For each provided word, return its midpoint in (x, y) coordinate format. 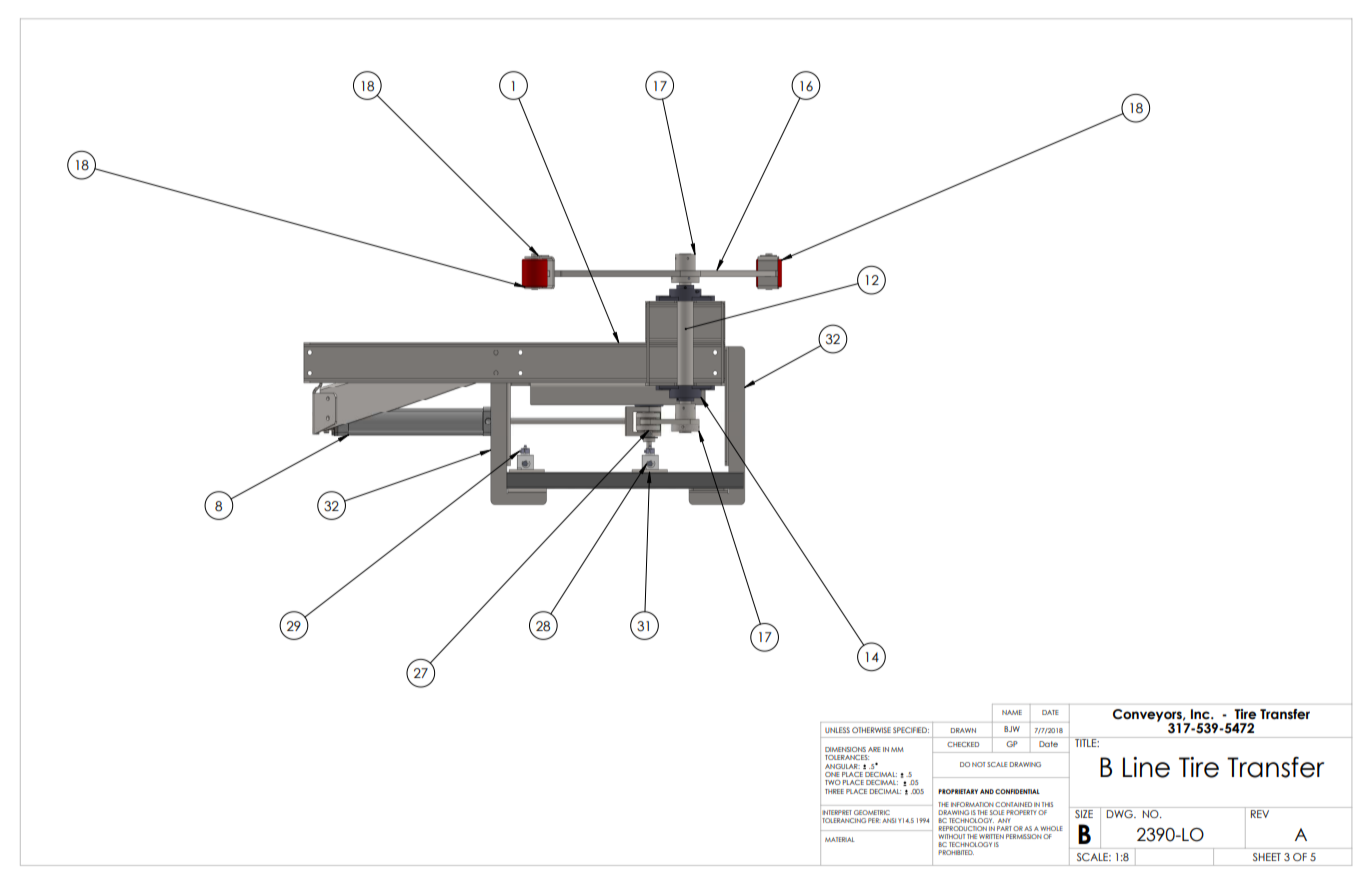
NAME (1012, 712)
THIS (1047, 804)
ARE (874, 749)
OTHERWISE (871, 730)
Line (1146, 767)
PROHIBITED (956, 852)
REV (1260, 814)
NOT (978, 764)
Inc (1201, 714)
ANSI (889, 820)
